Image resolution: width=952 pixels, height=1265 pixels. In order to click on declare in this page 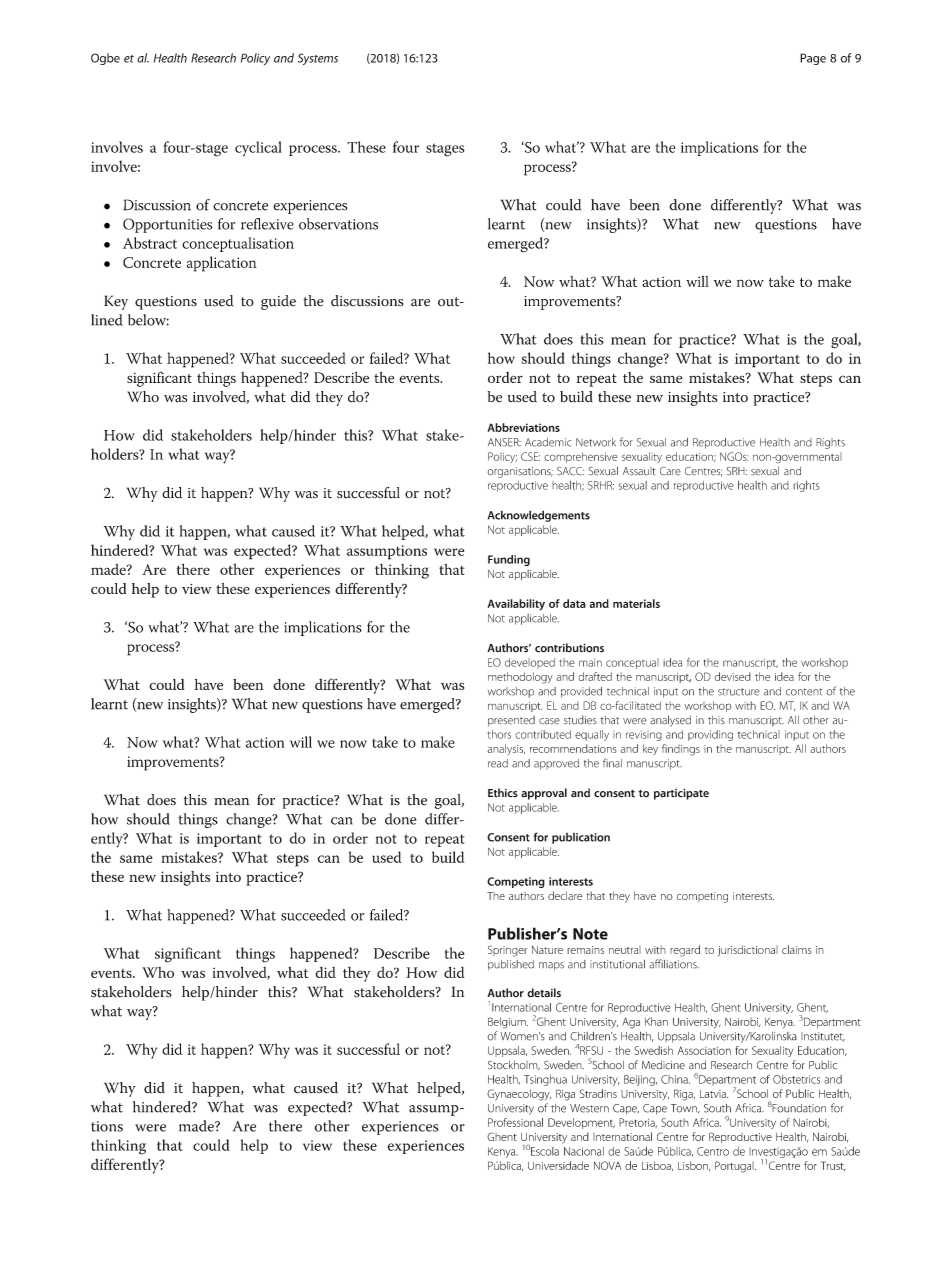, I will do `click(565, 895)`.
